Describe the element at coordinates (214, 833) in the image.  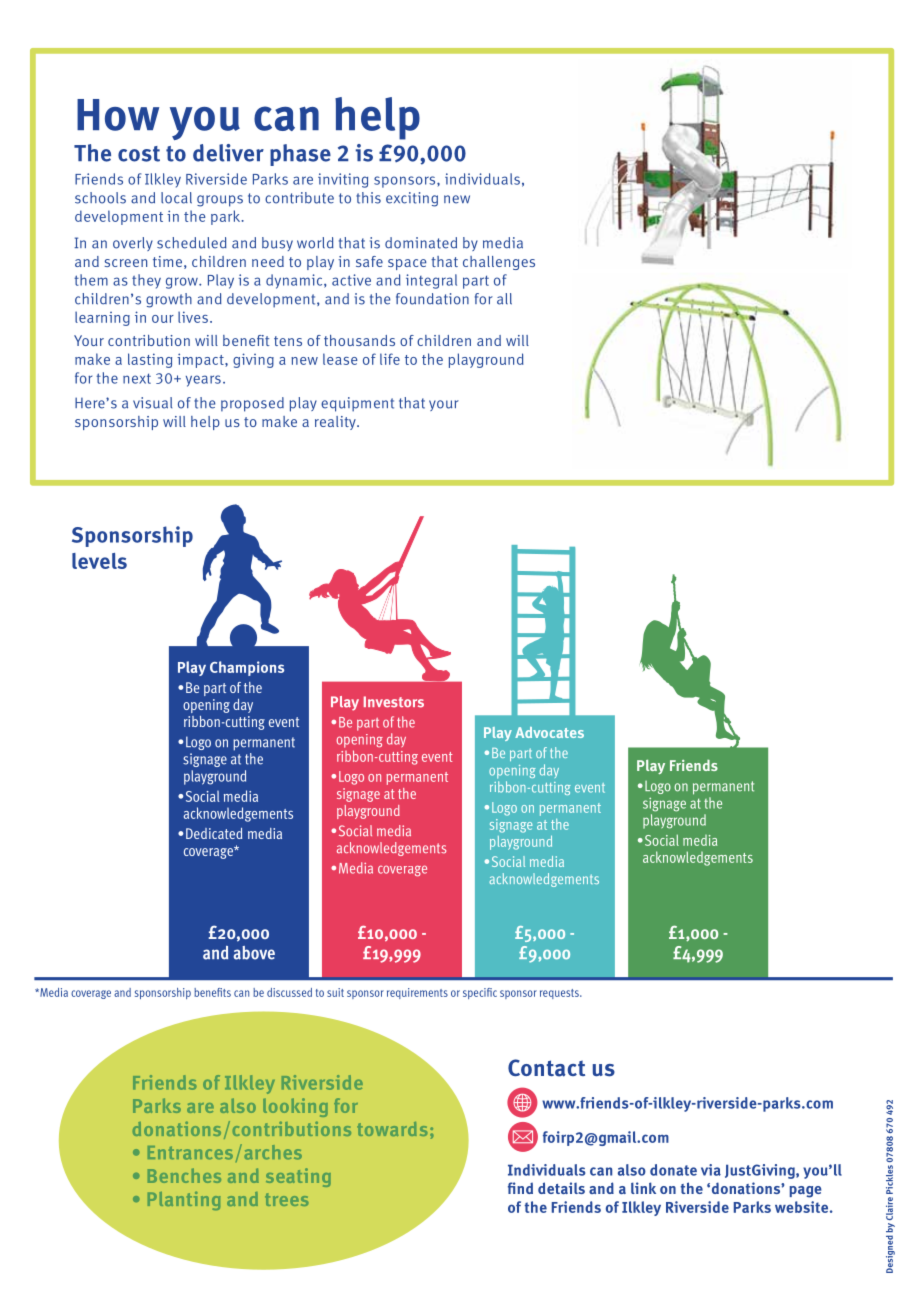
I see `Dedicated` at that location.
